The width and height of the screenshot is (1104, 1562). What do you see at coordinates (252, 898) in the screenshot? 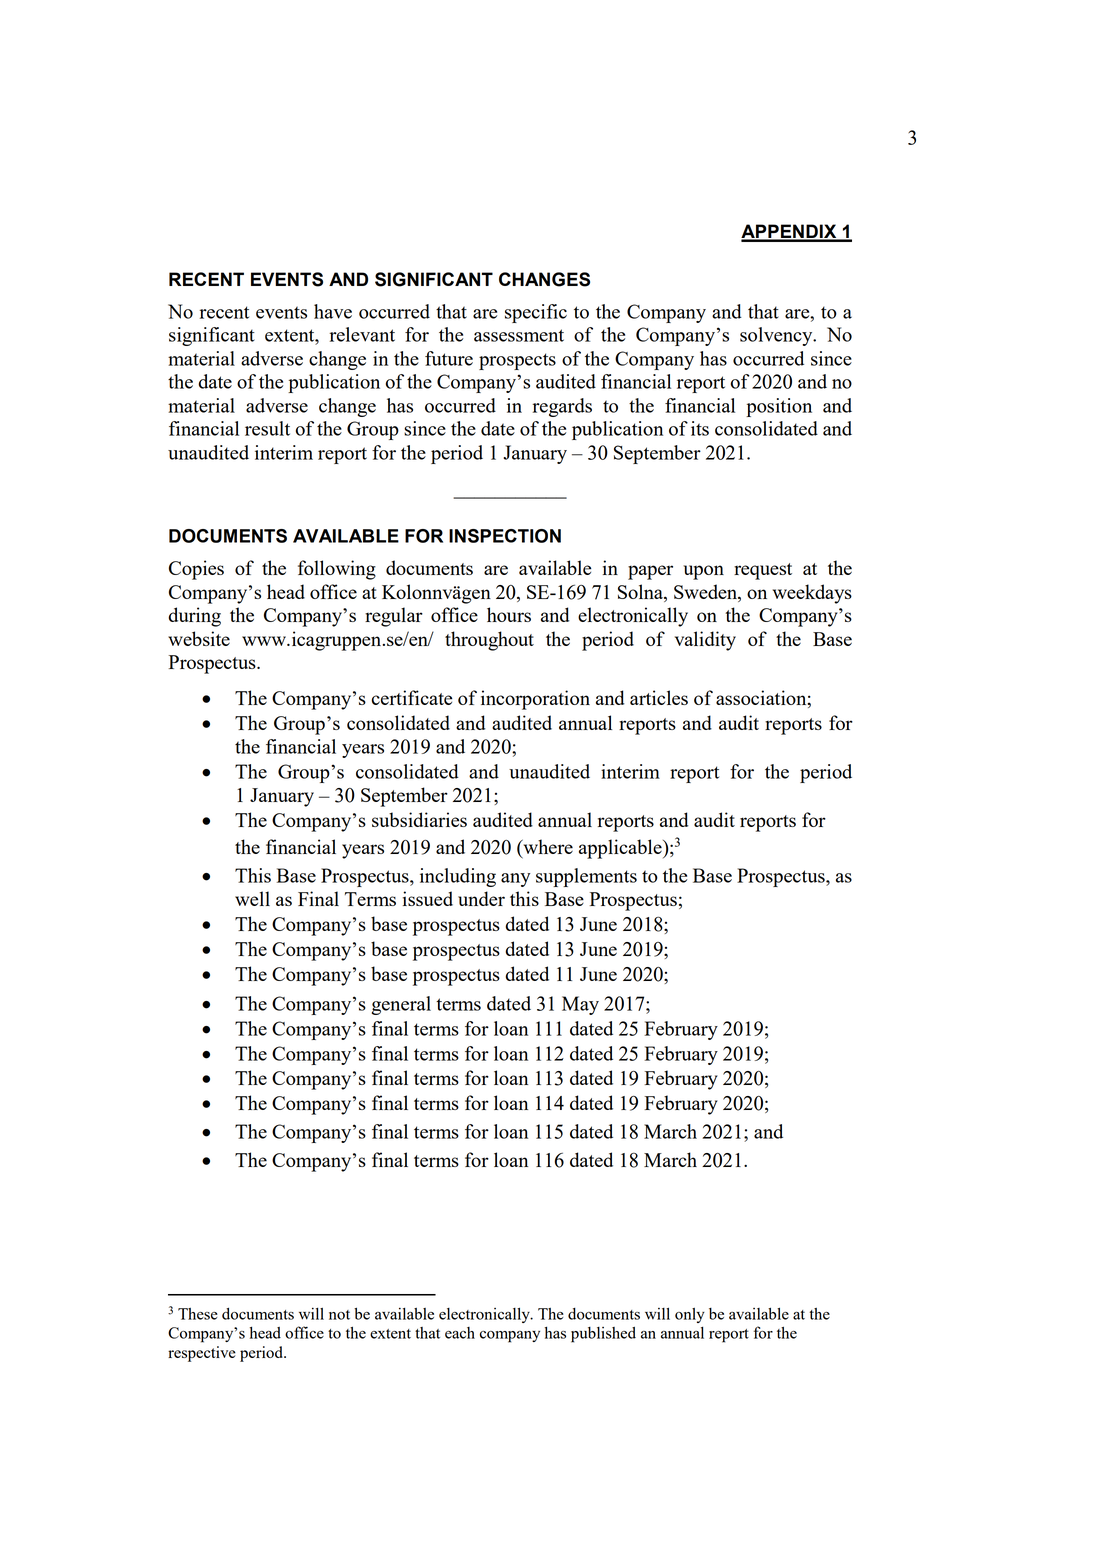
I see `well` at bounding box center [252, 898].
